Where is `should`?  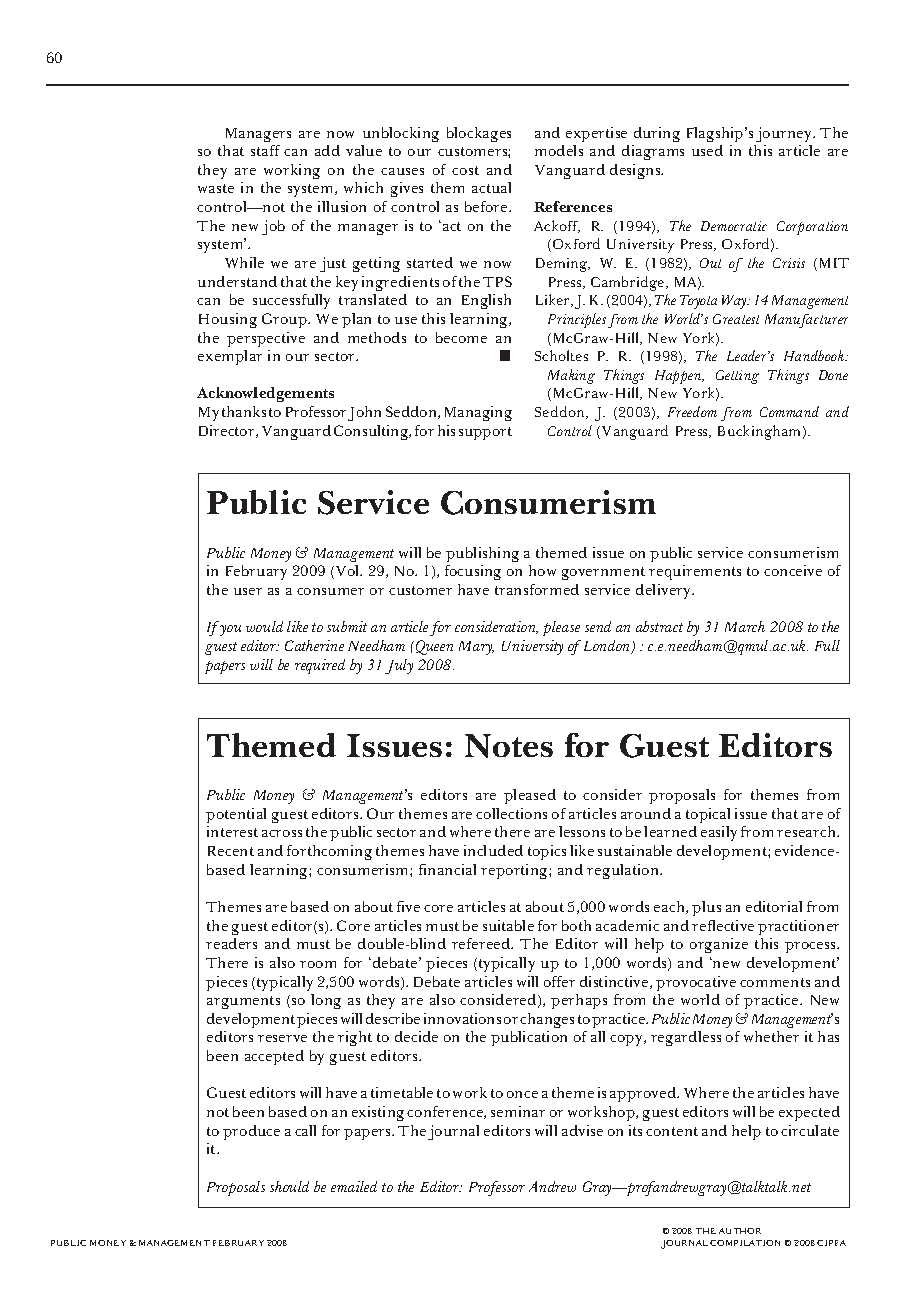 should is located at coordinates (289, 1186).
